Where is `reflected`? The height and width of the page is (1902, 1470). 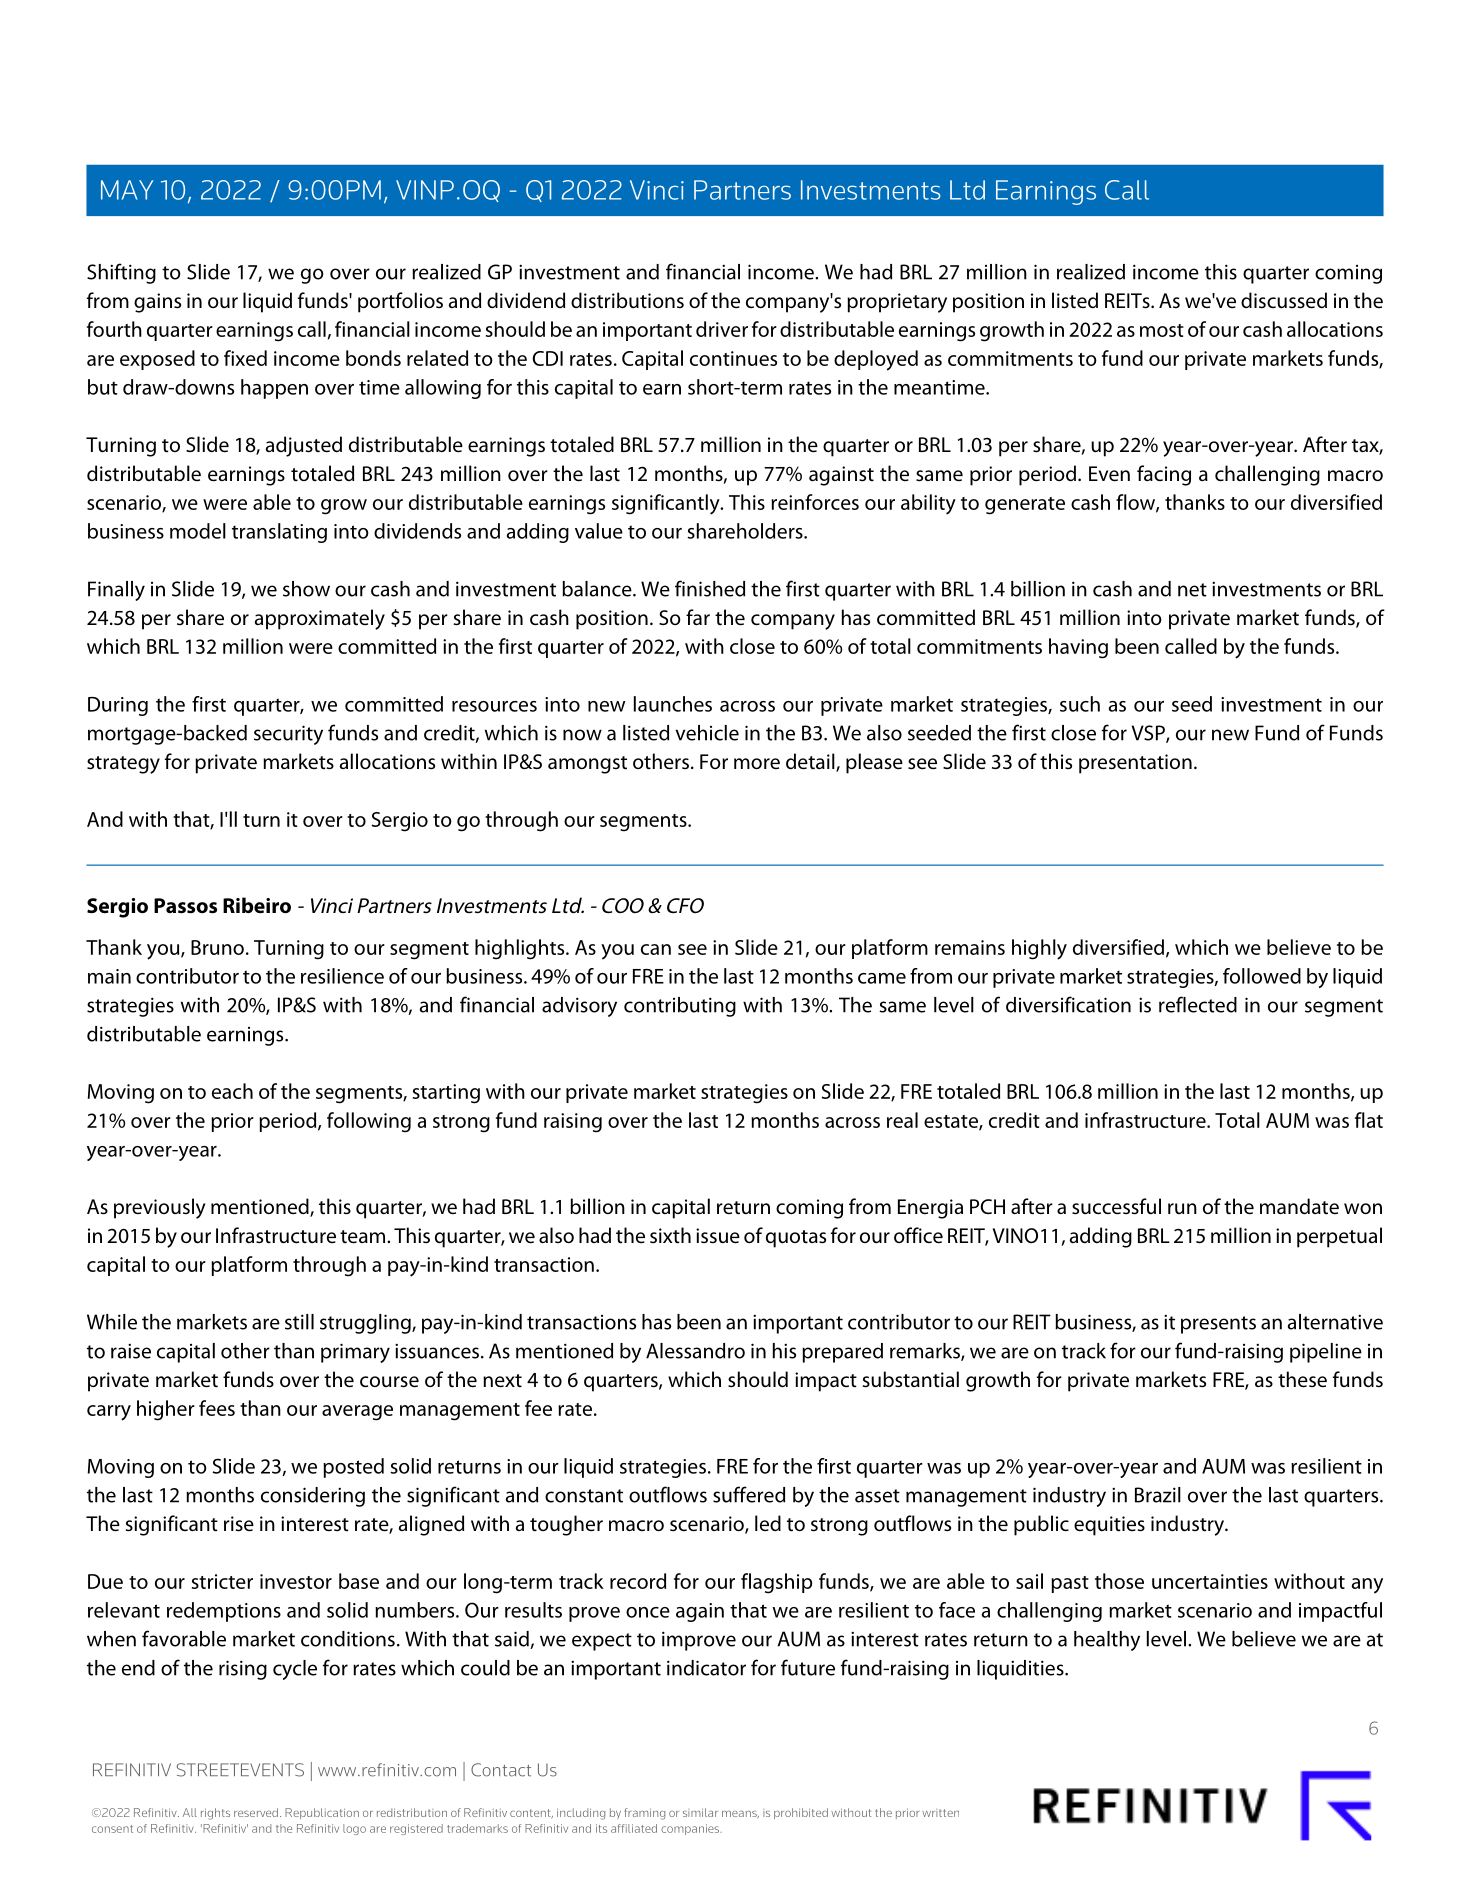
reflected is located at coordinates (1198, 1004).
